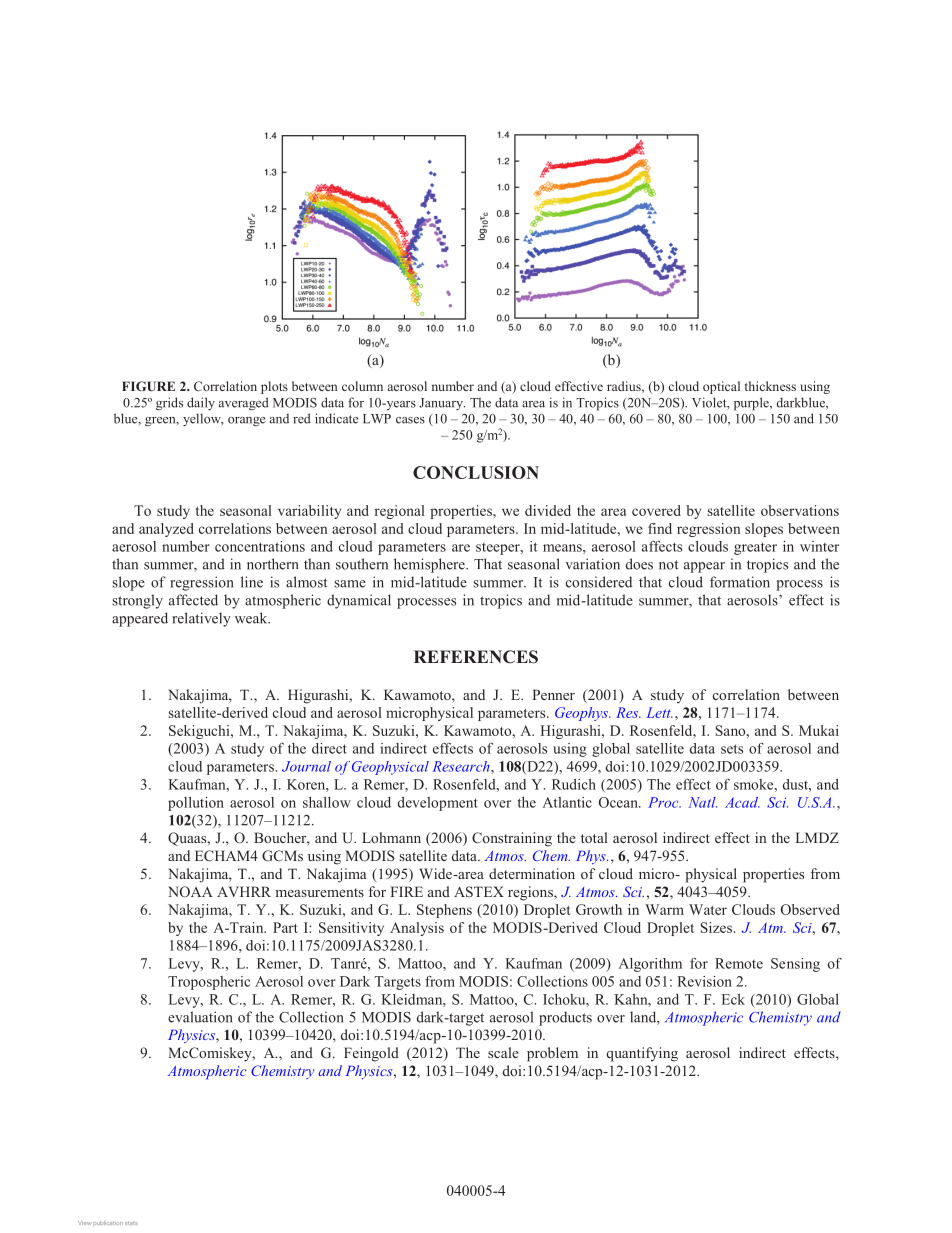 This screenshot has width=952, height=1233. What do you see at coordinates (721, 387) in the screenshot?
I see `optical` at bounding box center [721, 387].
